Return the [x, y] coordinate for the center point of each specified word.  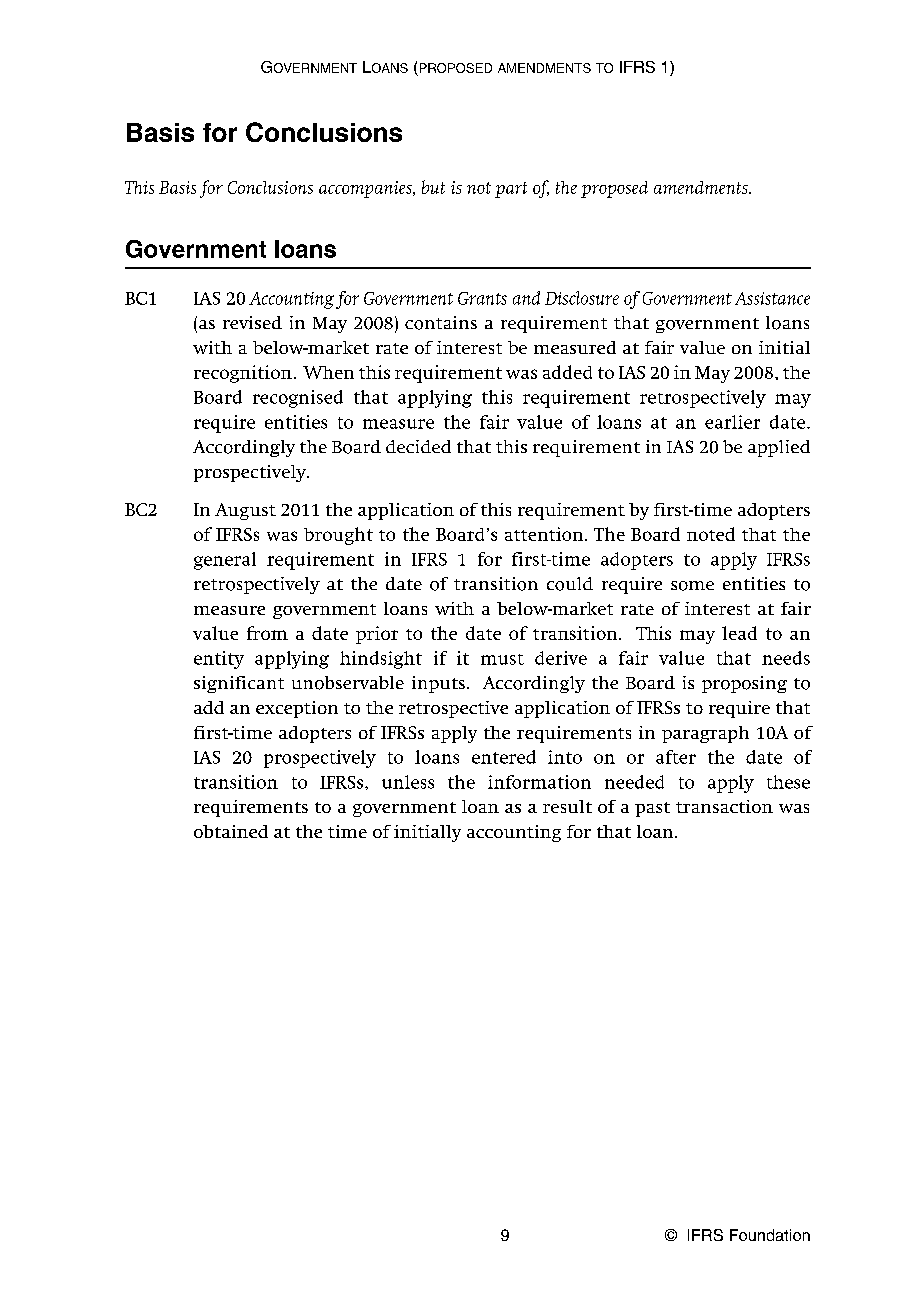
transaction [724, 806]
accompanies [366, 189]
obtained [231, 831]
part [511, 190]
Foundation [770, 1235]
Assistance [772, 298]
